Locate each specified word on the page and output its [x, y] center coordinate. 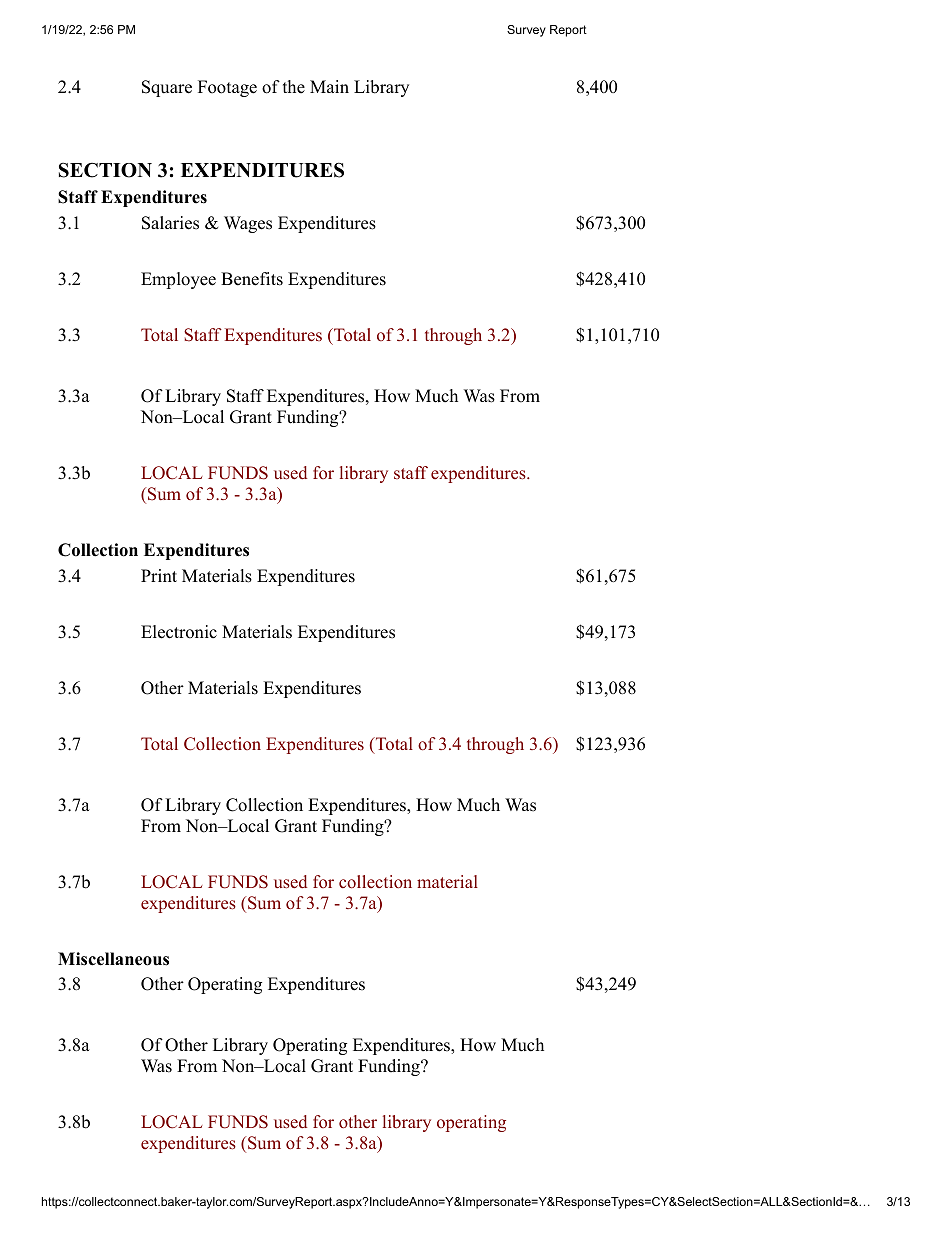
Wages [248, 224]
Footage [227, 88]
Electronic [179, 632]
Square [167, 88]
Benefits [252, 279]
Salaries [170, 223]
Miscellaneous [113, 959]
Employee [178, 280]
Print [159, 575]
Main [329, 86]
